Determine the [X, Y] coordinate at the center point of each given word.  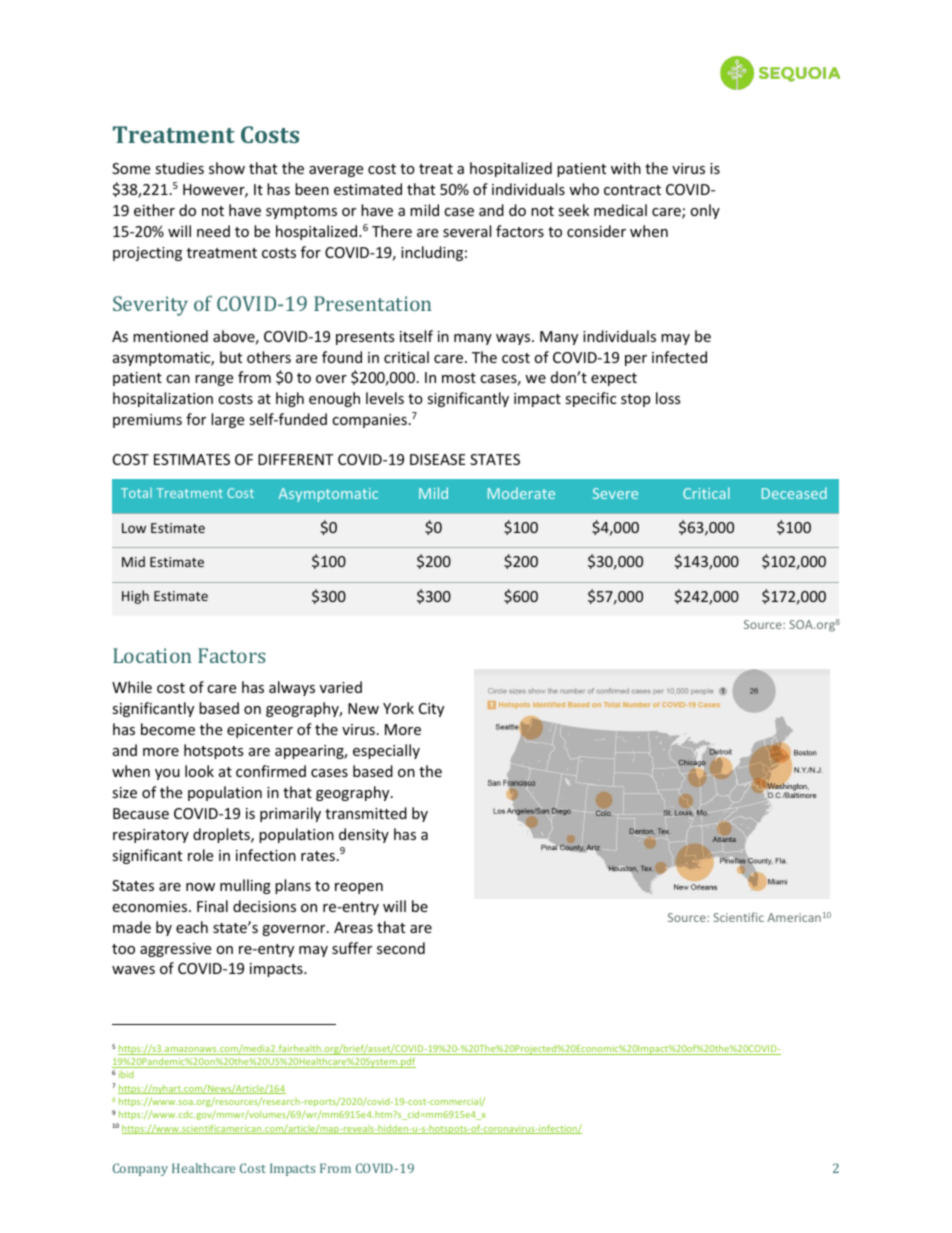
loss [668, 398]
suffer [352, 948]
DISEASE [438, 459]
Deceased [794, 493]
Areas [353, 927]
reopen [359, 888]
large [227, 420]
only [705, 211]
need [213, 231]
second [401, 948]
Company [140, 1169]
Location [152, 655]
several [467, 231]
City [431, 710]
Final [212, 906]
